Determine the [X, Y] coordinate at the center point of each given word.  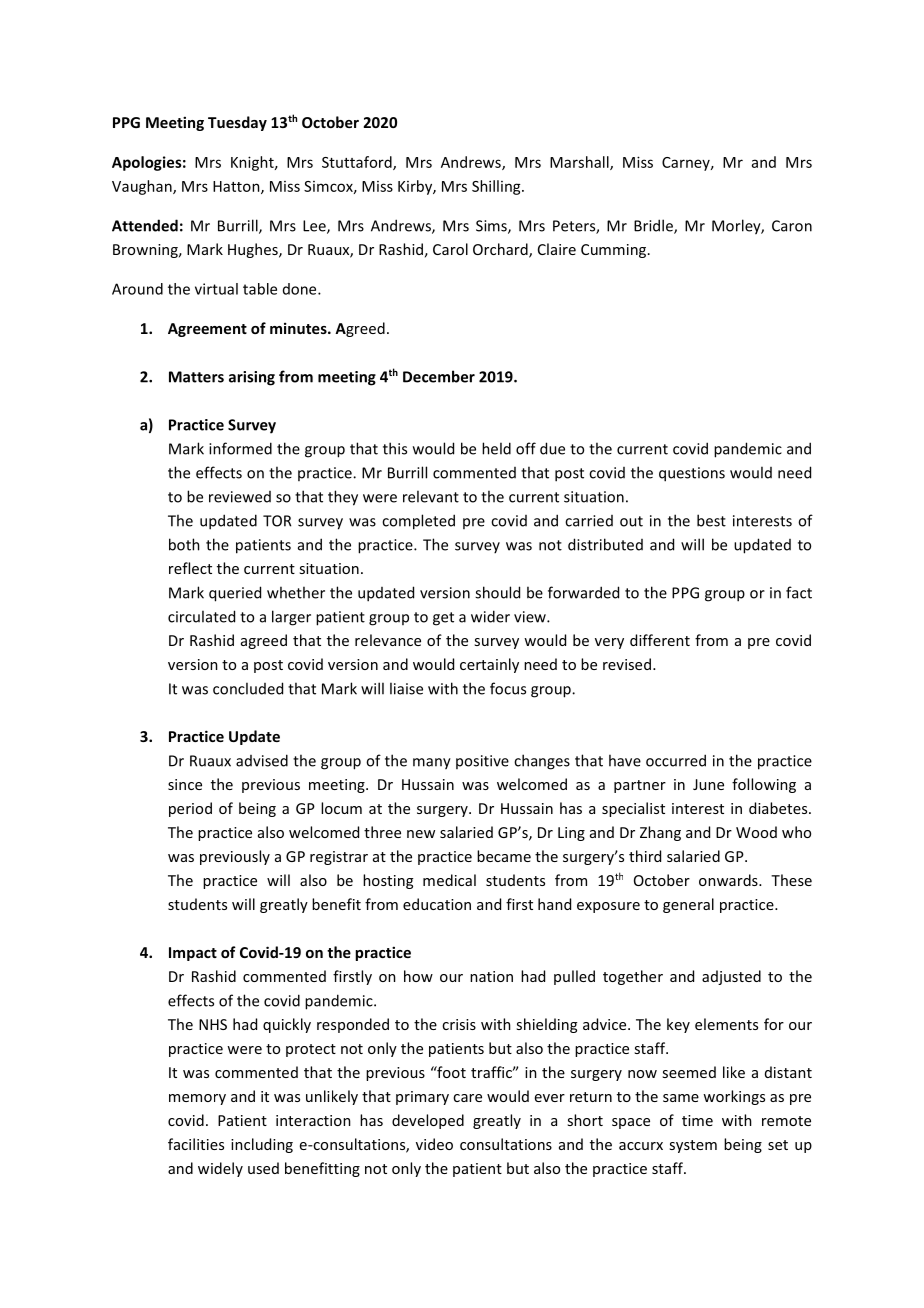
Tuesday [237, 123]
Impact [193, 954]
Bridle [654, 226]
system [693, 1146]
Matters [196, 377]
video [434, 1144]
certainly [489, 665]
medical [449, 880]
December [439, 376]
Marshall [580, 163]
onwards [729, 880]
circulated [201, 616]
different [660, 640]
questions [692, 474]
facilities [196, 1144]
